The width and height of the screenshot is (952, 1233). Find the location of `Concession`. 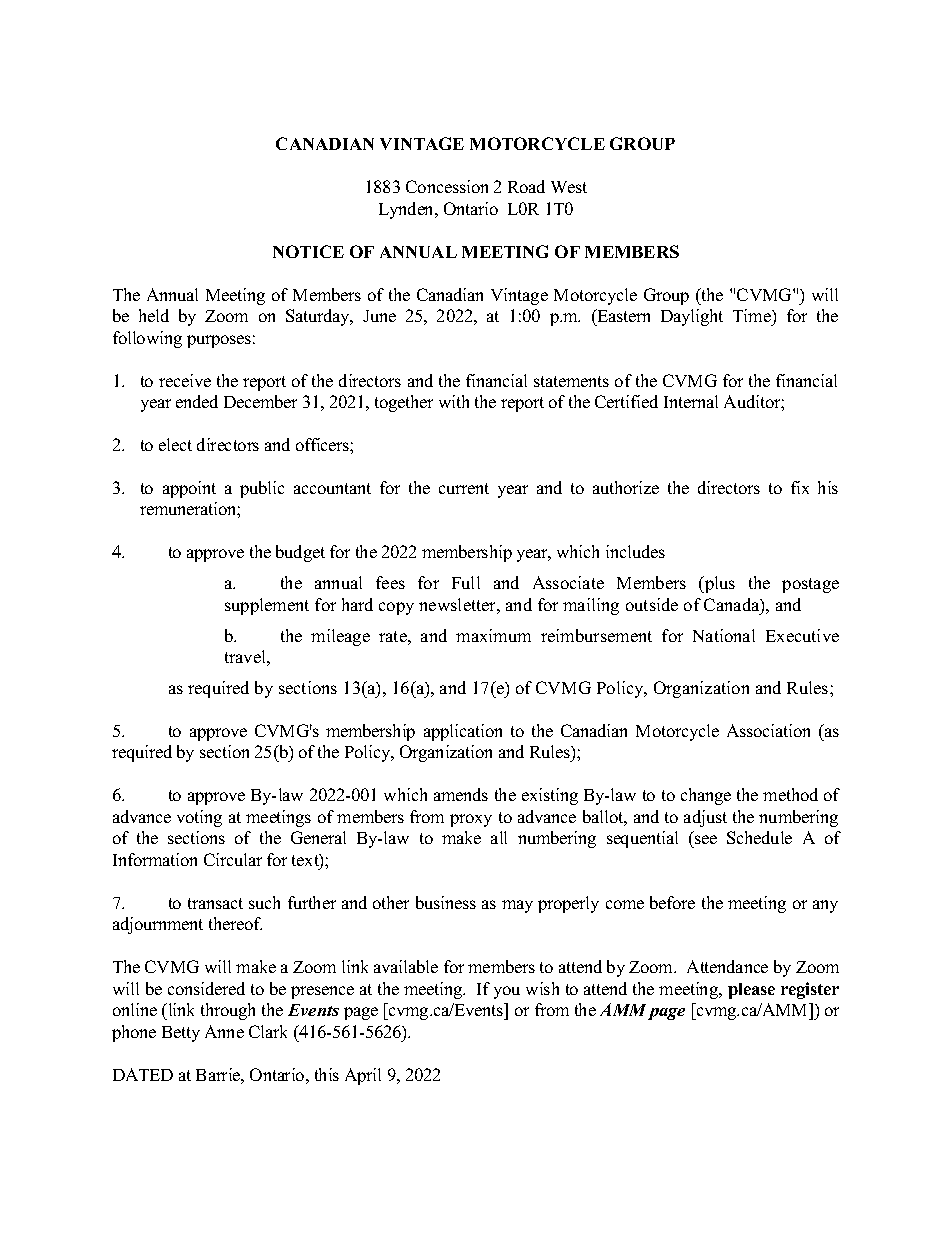

Concession is located at coordinates (447, 186).
